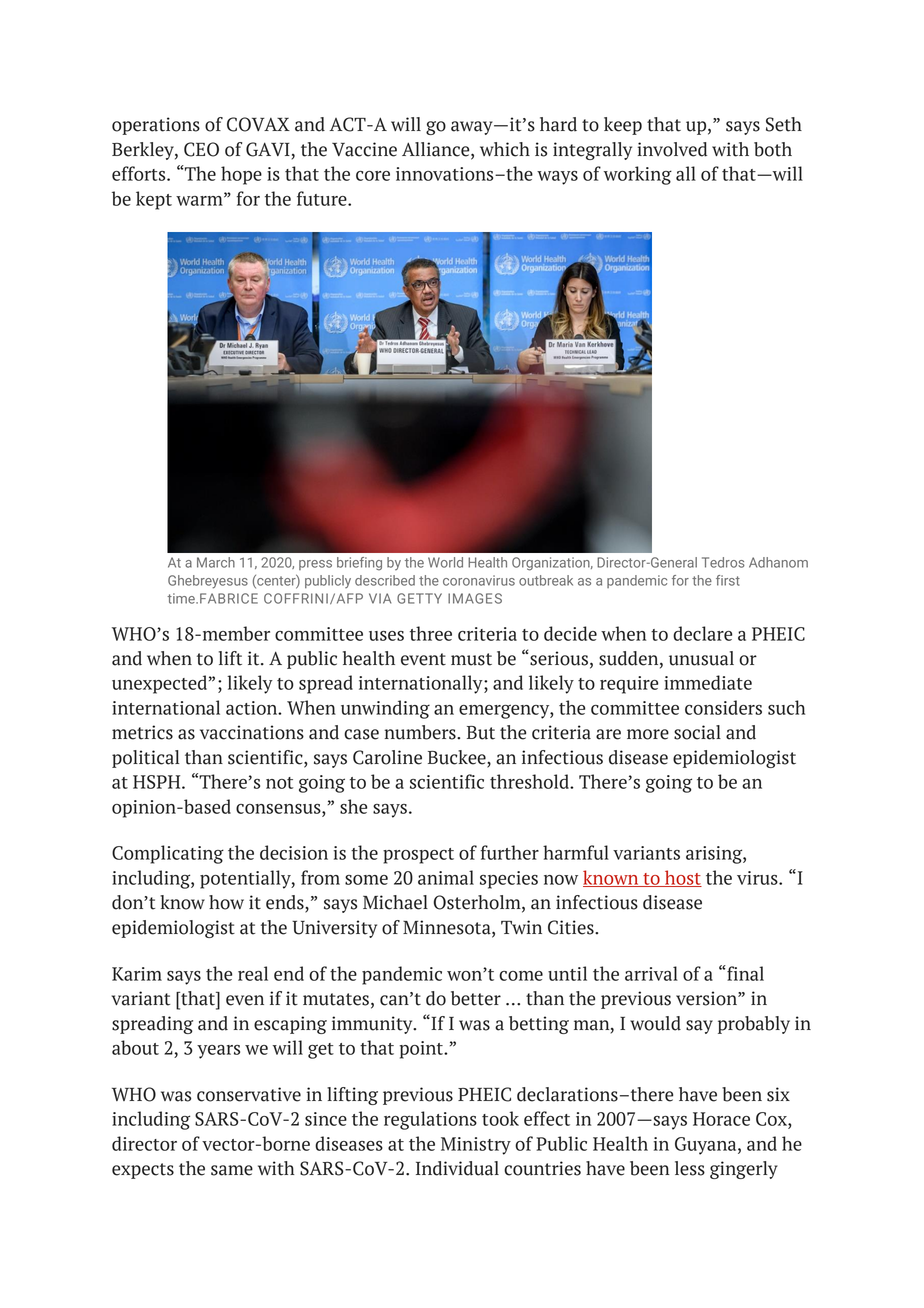  What do you see at coordinates (216, 562) in the screenshot?
I see `March` at bounding box center [216, 562].
